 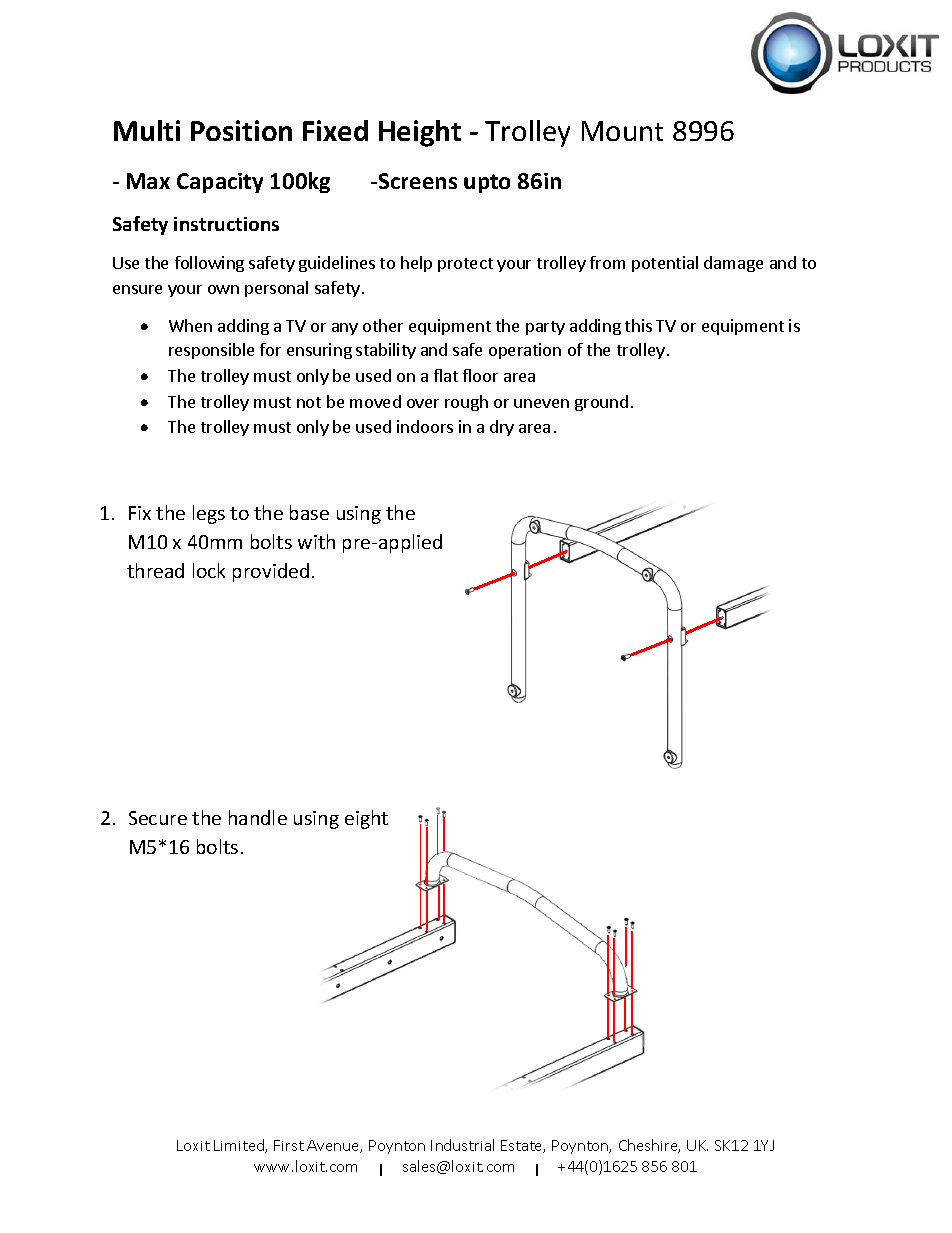 I want to click on ground, so click(x=601, y=403).
